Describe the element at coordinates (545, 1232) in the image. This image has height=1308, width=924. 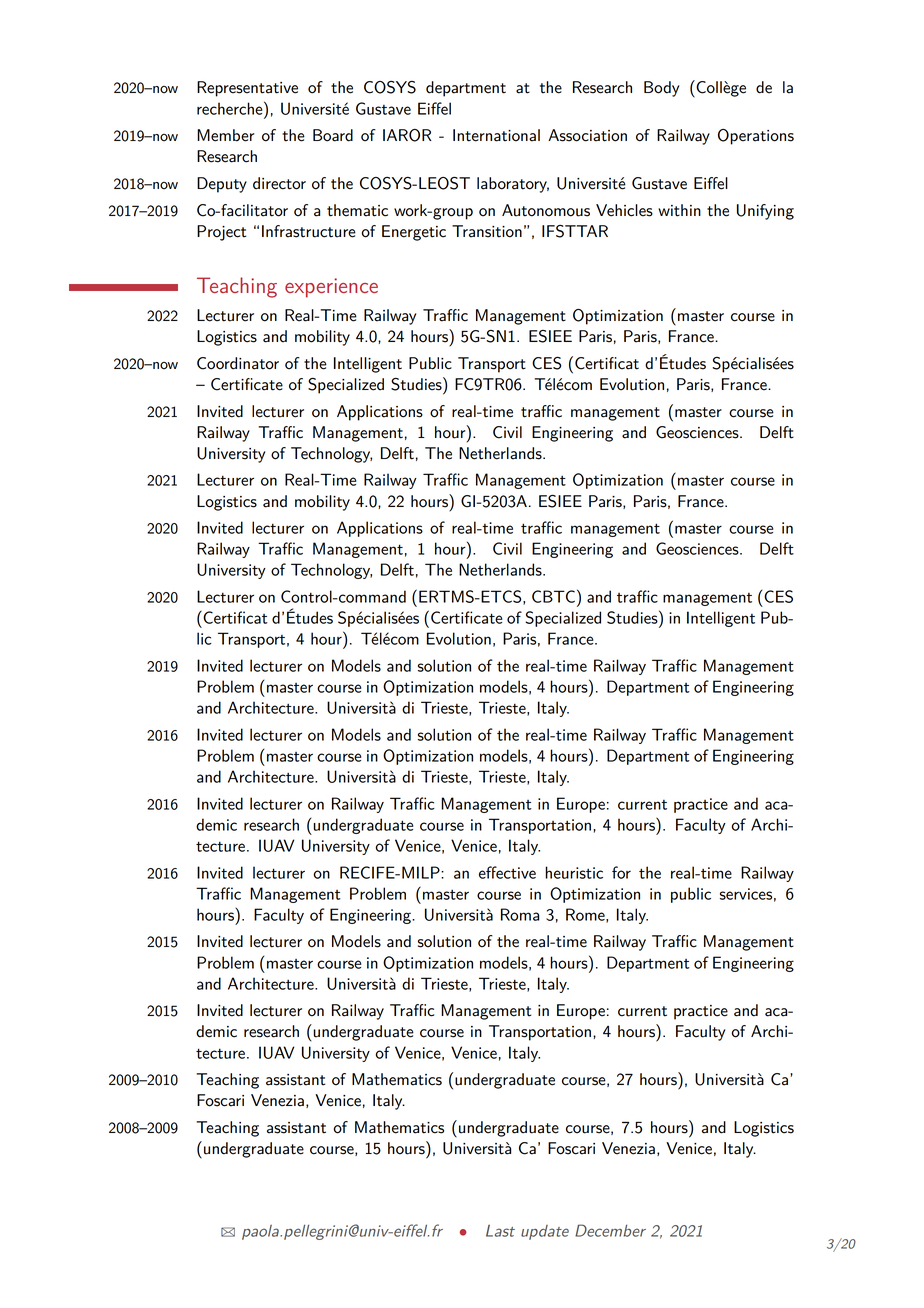
I see `update` at that location.
